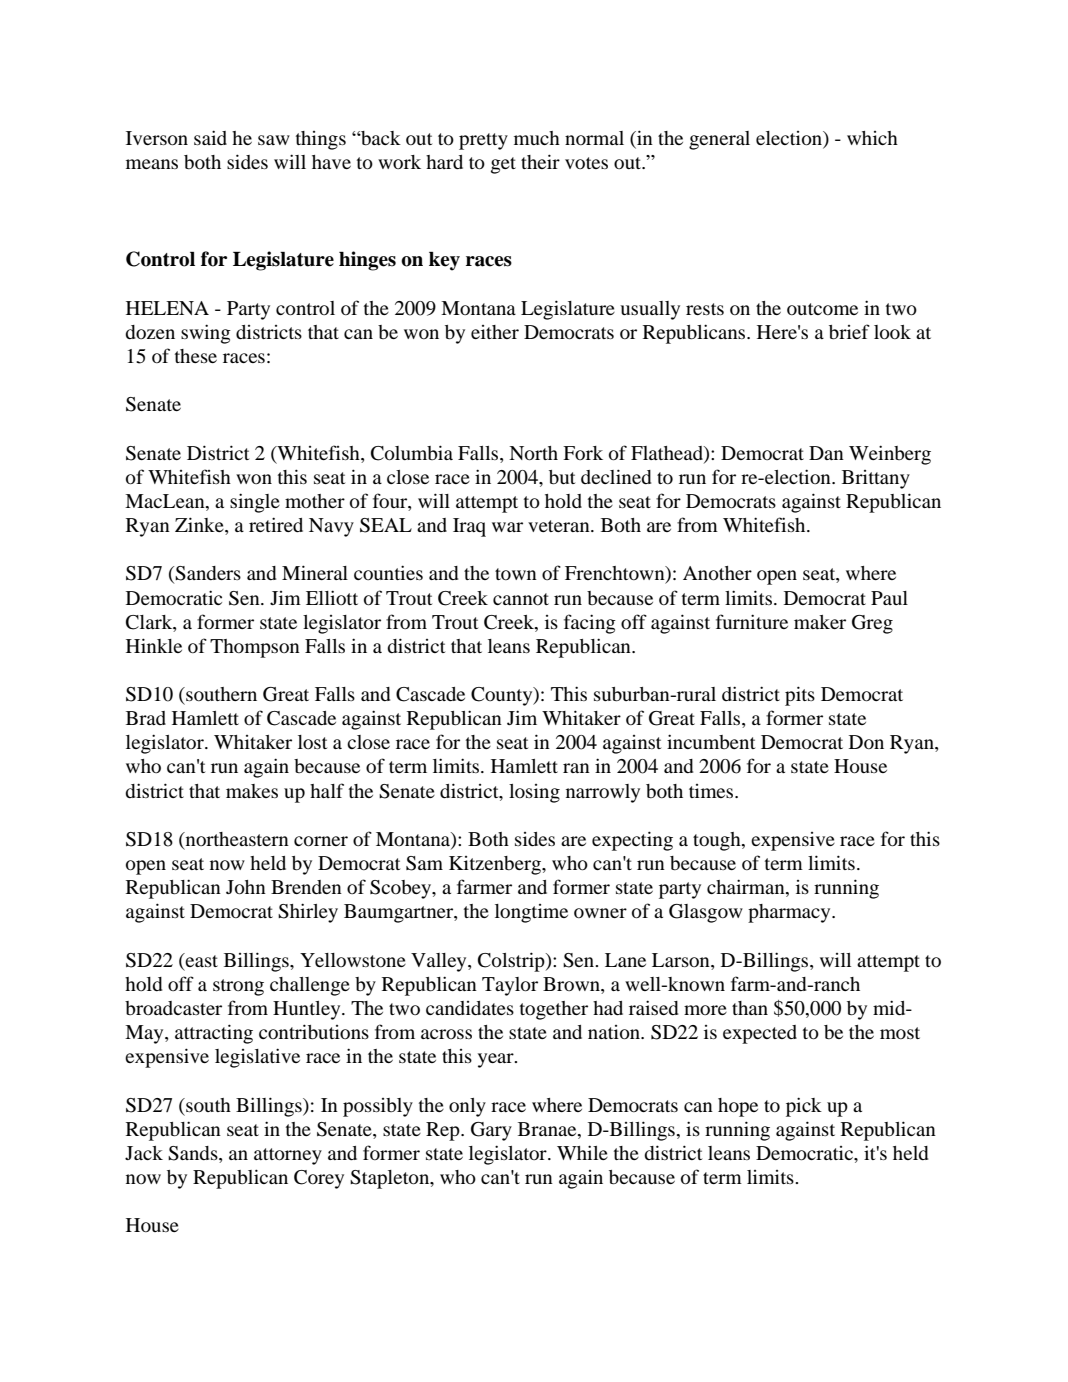 This document has width=1068, height=1382. What do you see at coordinates (252, 791) in the document?
I see `makes` at bounding box center [252, 791].
